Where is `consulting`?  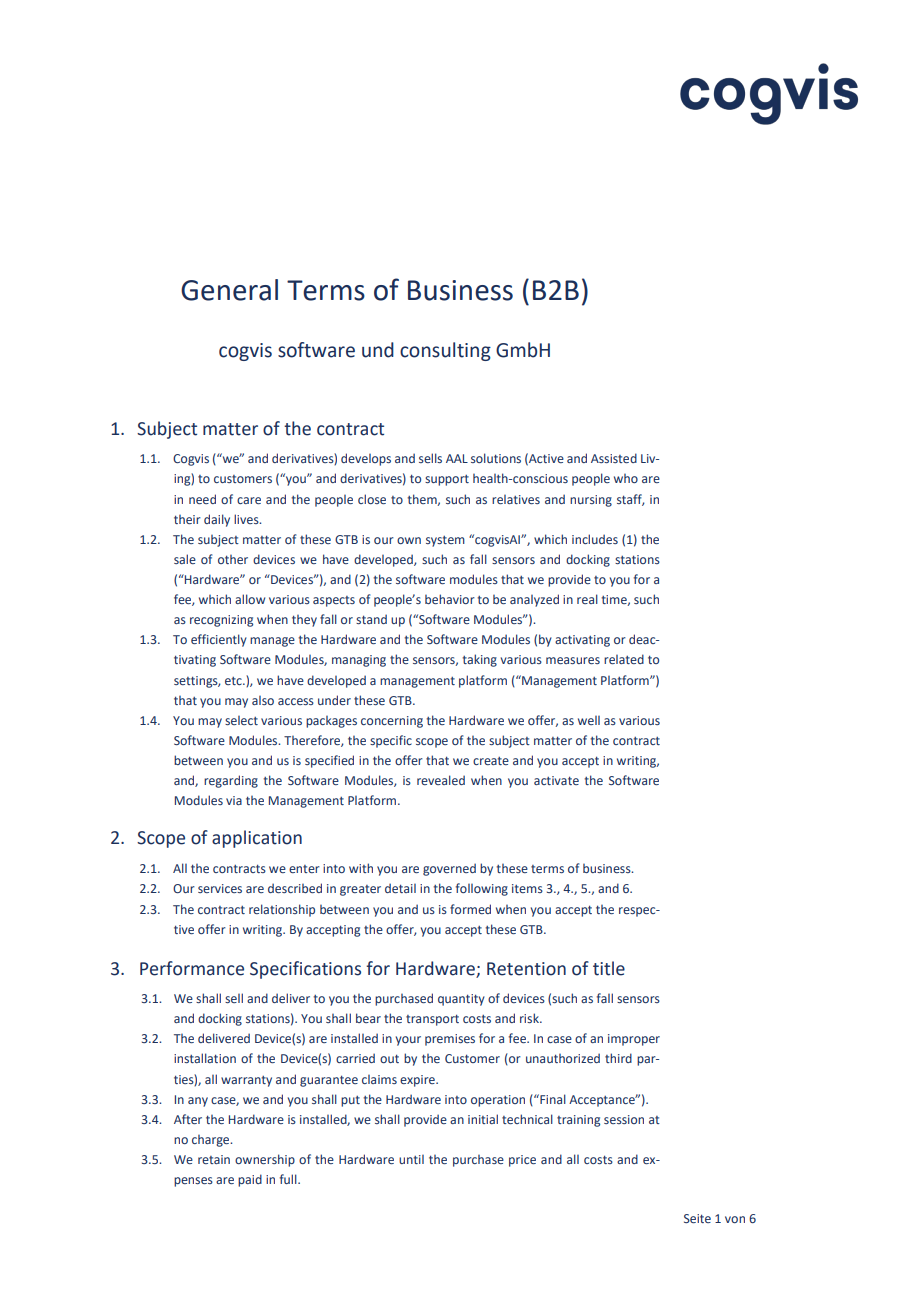 consulting is located at coordinates (445, 351).
